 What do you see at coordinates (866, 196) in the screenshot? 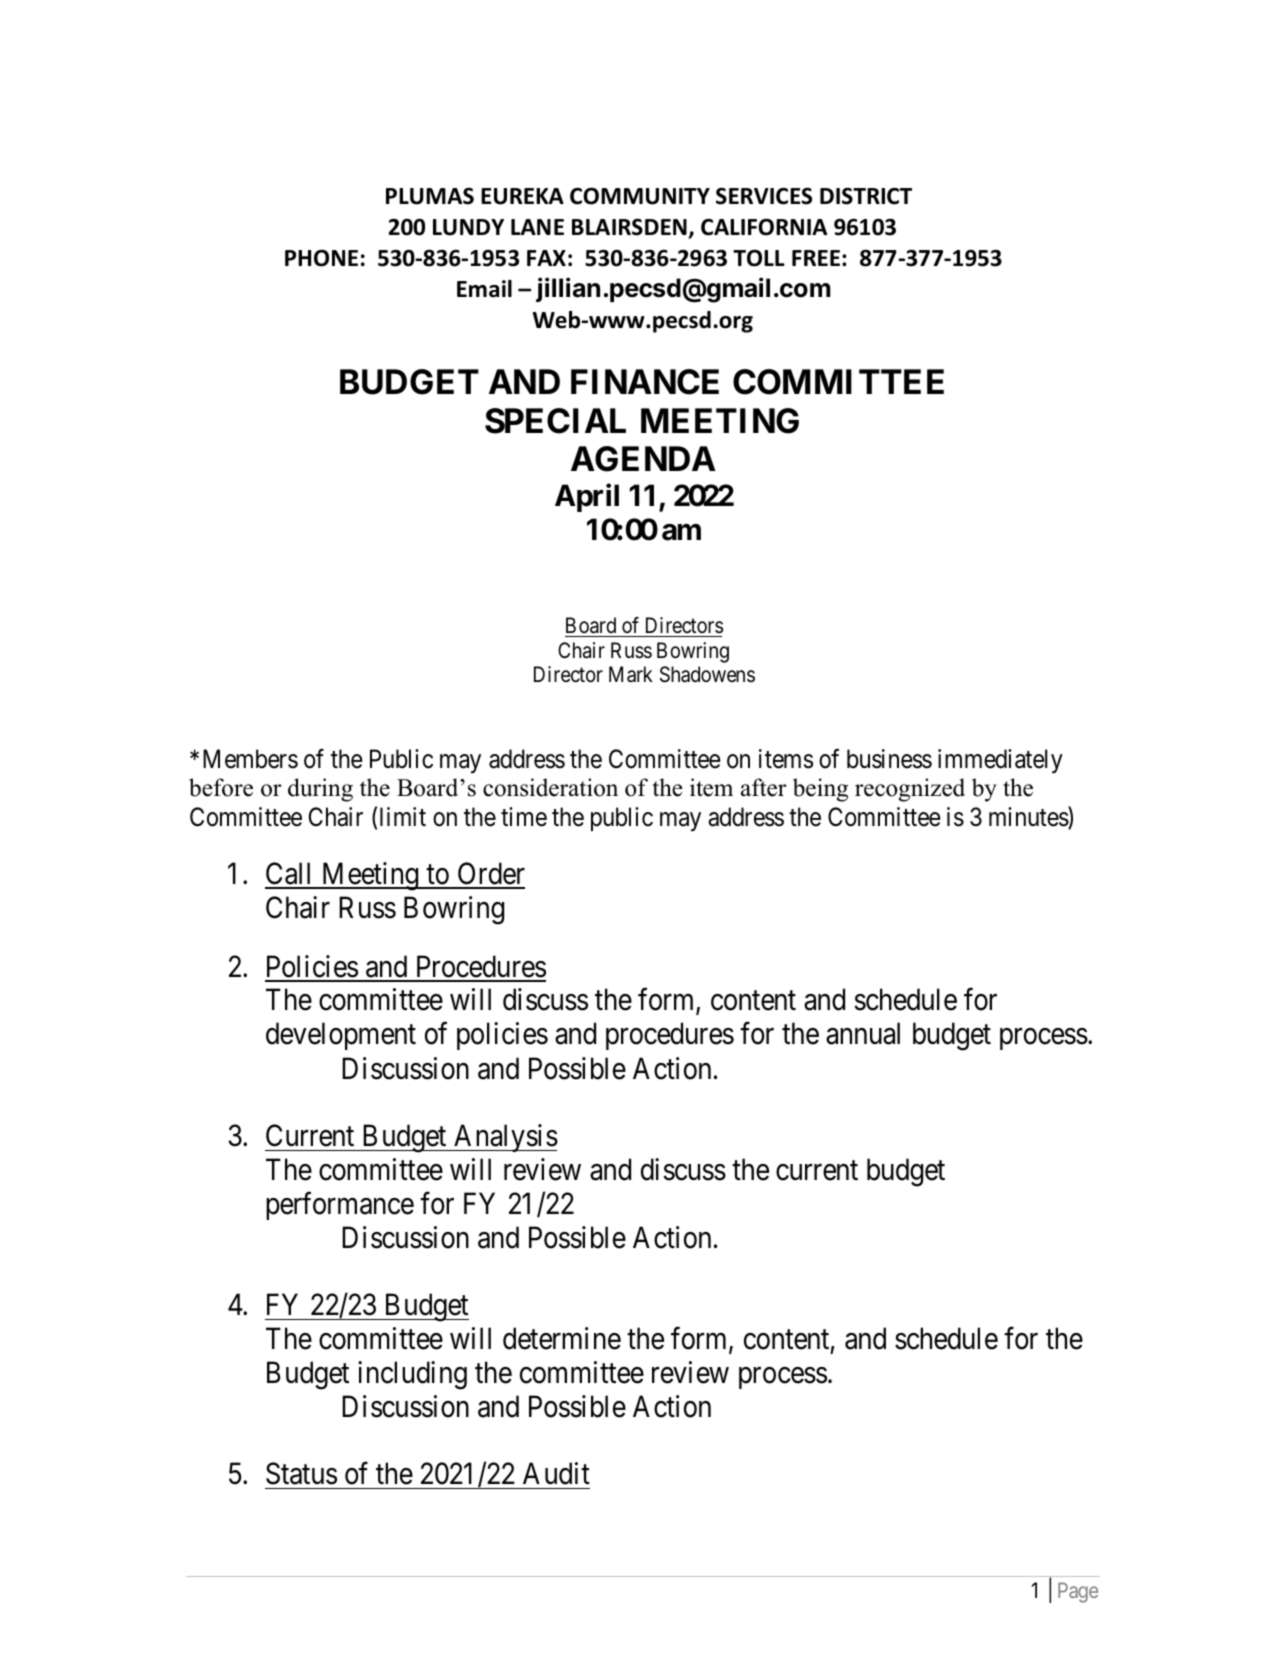
I see `DISTRICT` at bounding box center [866, 196].
